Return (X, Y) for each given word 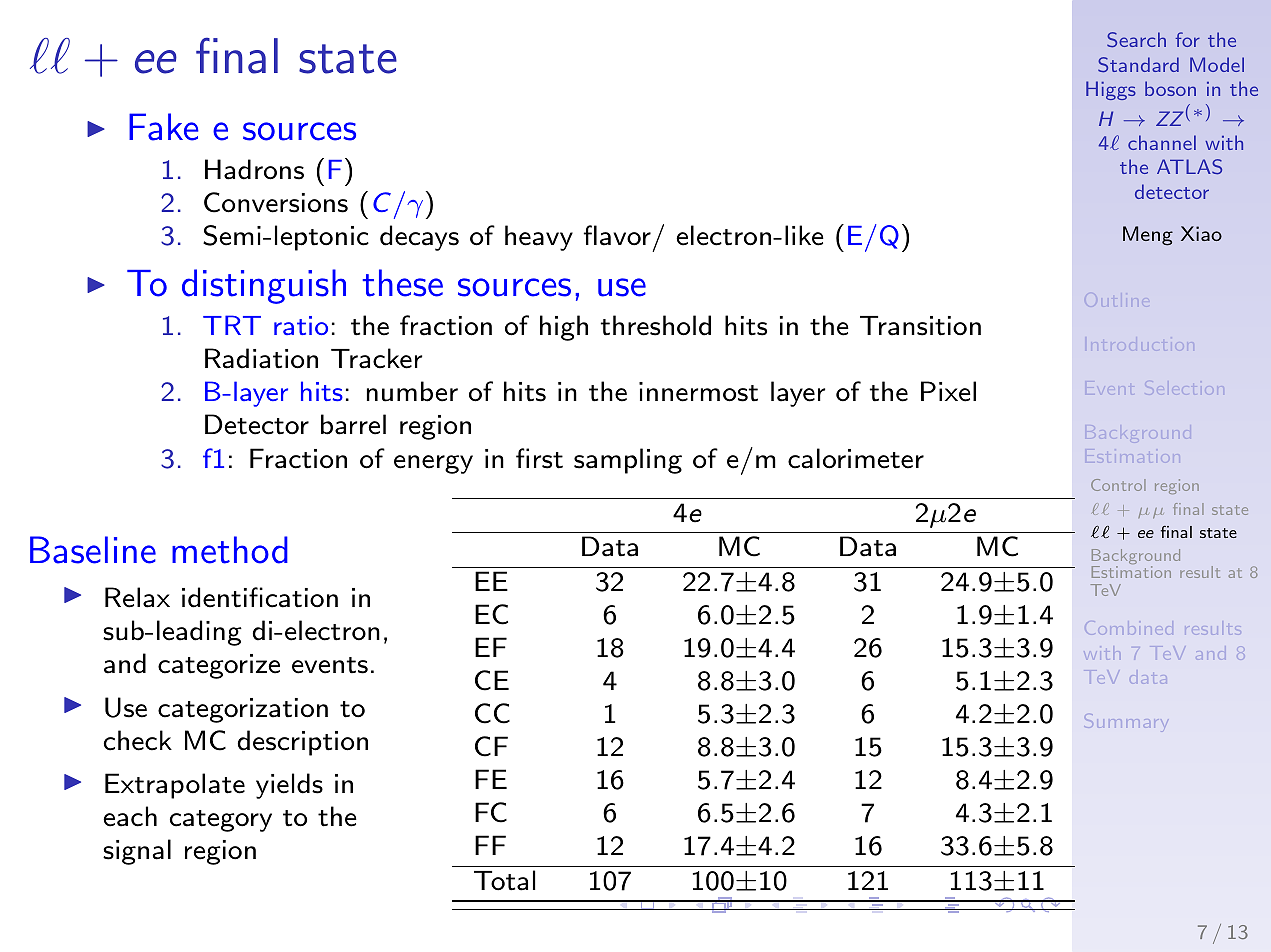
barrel (353, 424)
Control (1118, 485)
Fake (164, 127)
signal (137, 852)
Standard (1138, 64)
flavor (617, 235)
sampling (628, 461)
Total (504, 880)
